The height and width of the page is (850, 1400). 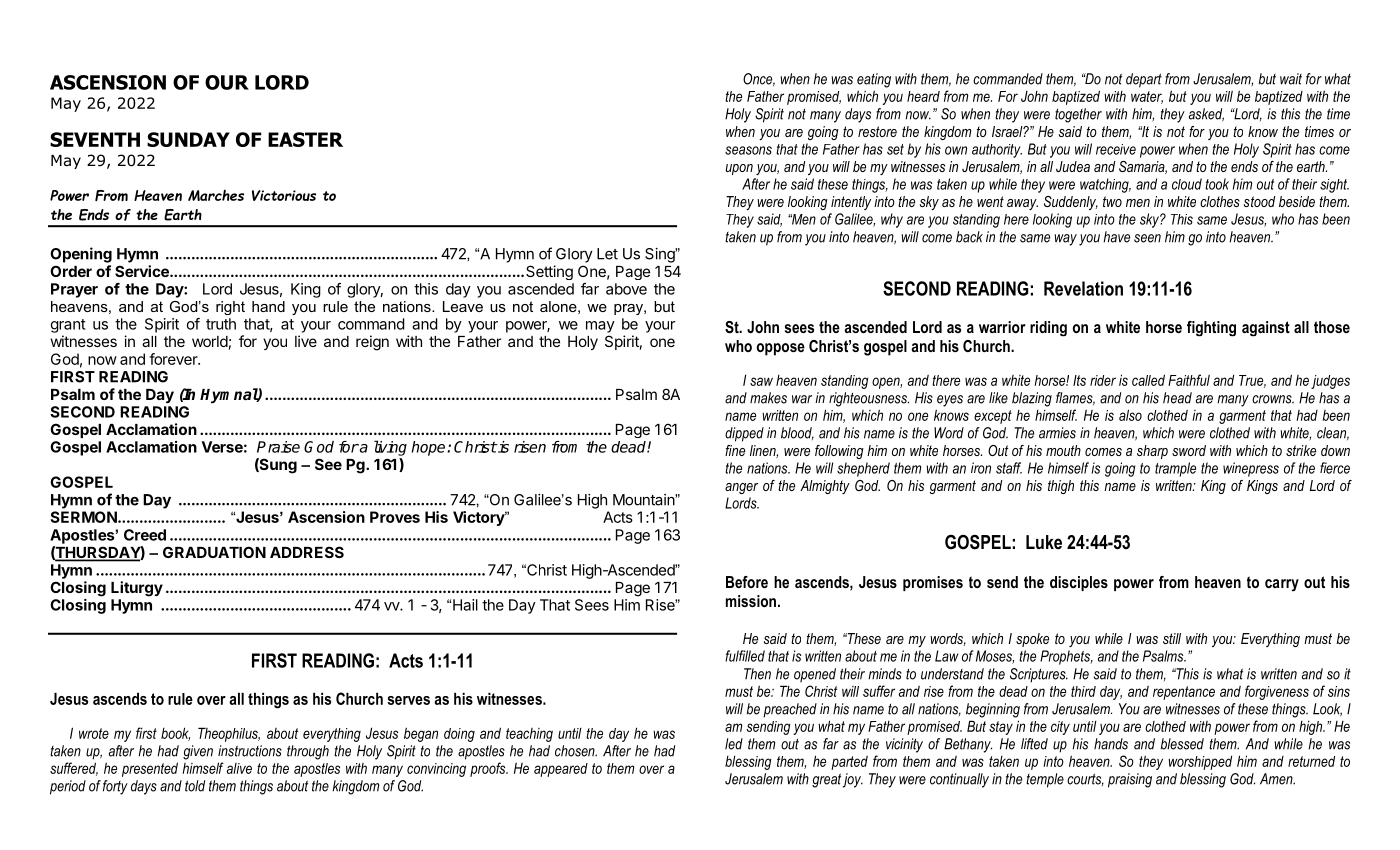 What do you see at coordinates (250, 751) in the page?
I see `instructions` at bounding box center [250, 751].
